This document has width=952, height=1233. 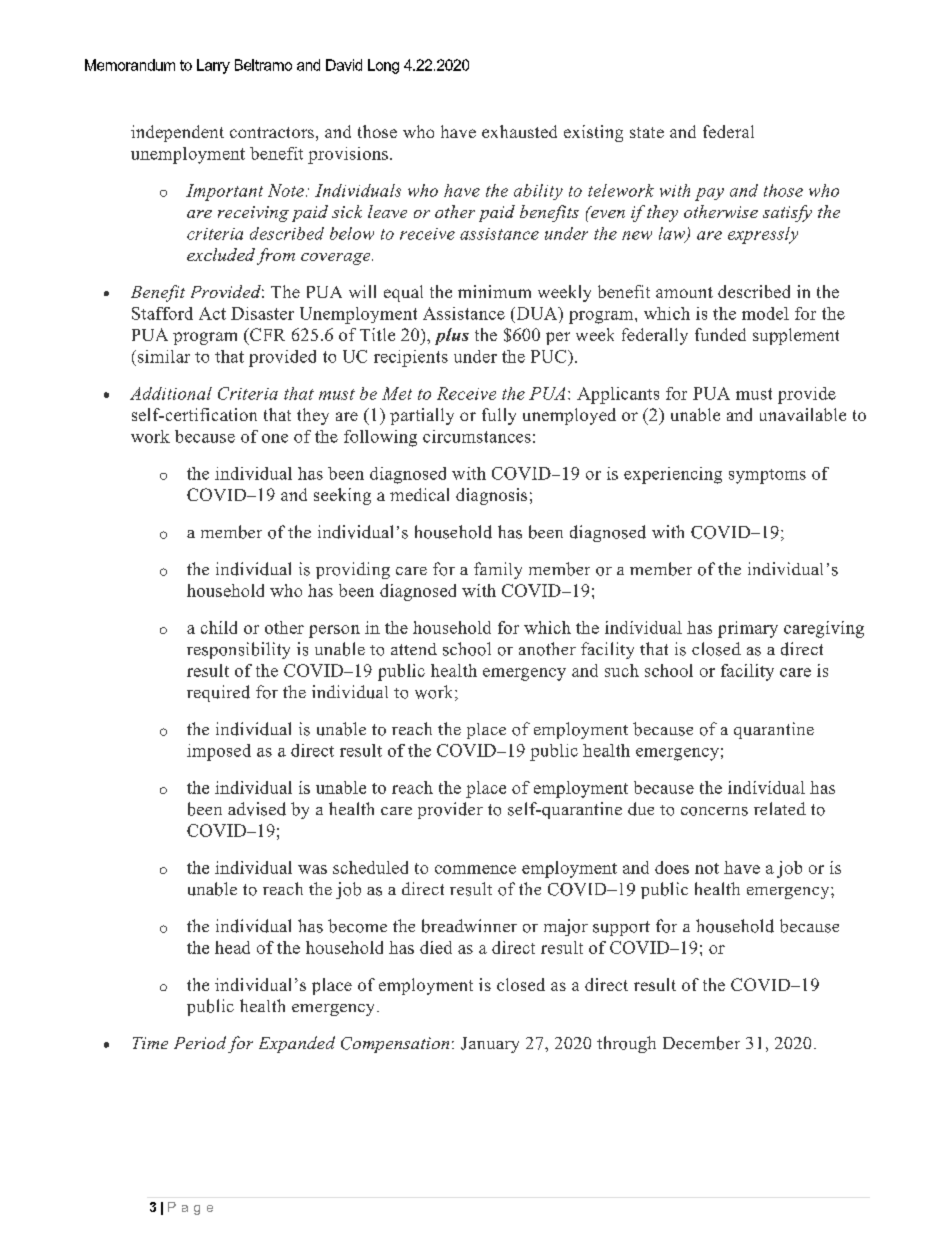 I want to click on primary, so click(x=748, y=629).
